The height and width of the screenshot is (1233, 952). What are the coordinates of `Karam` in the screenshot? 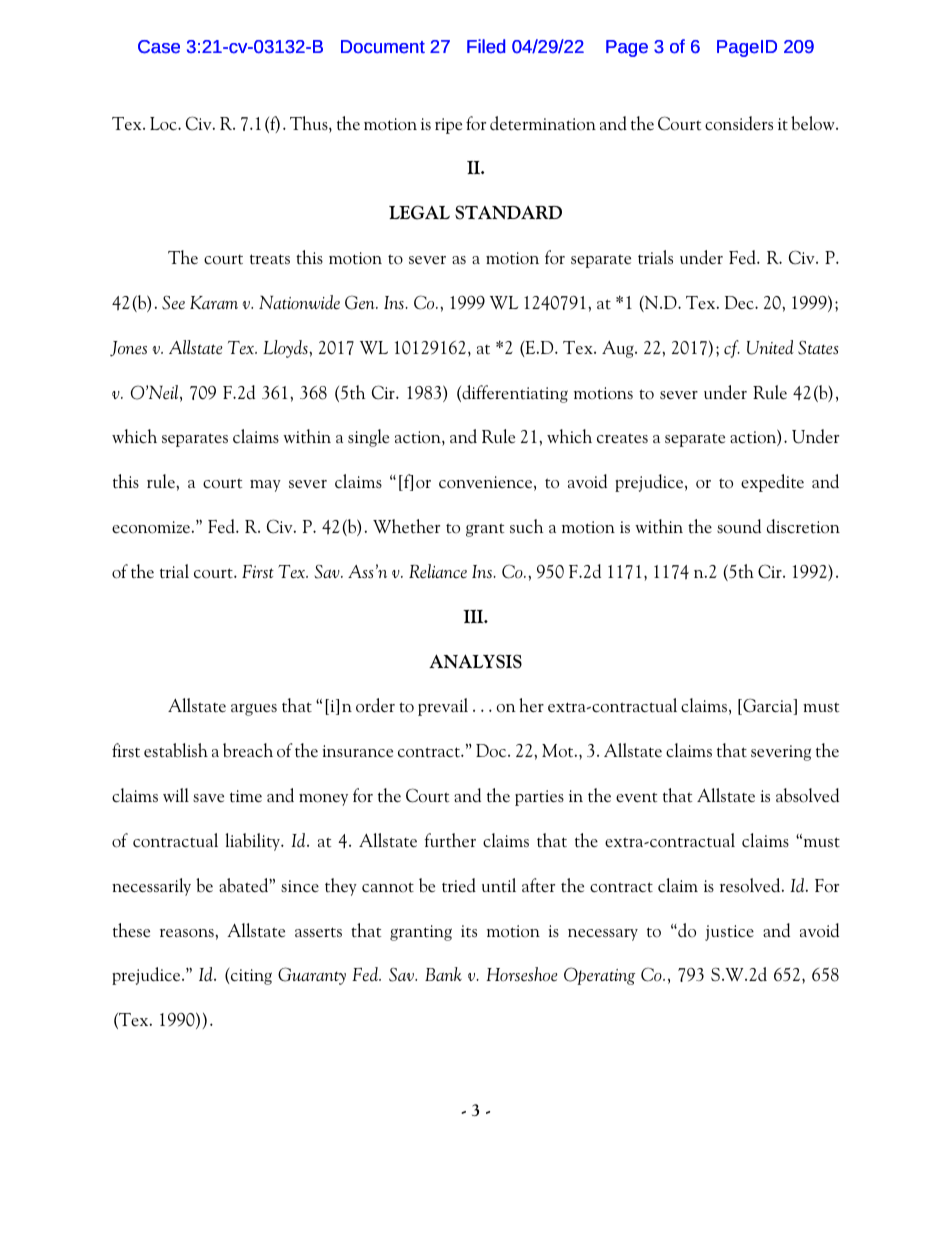 It's located at (214, 302).
